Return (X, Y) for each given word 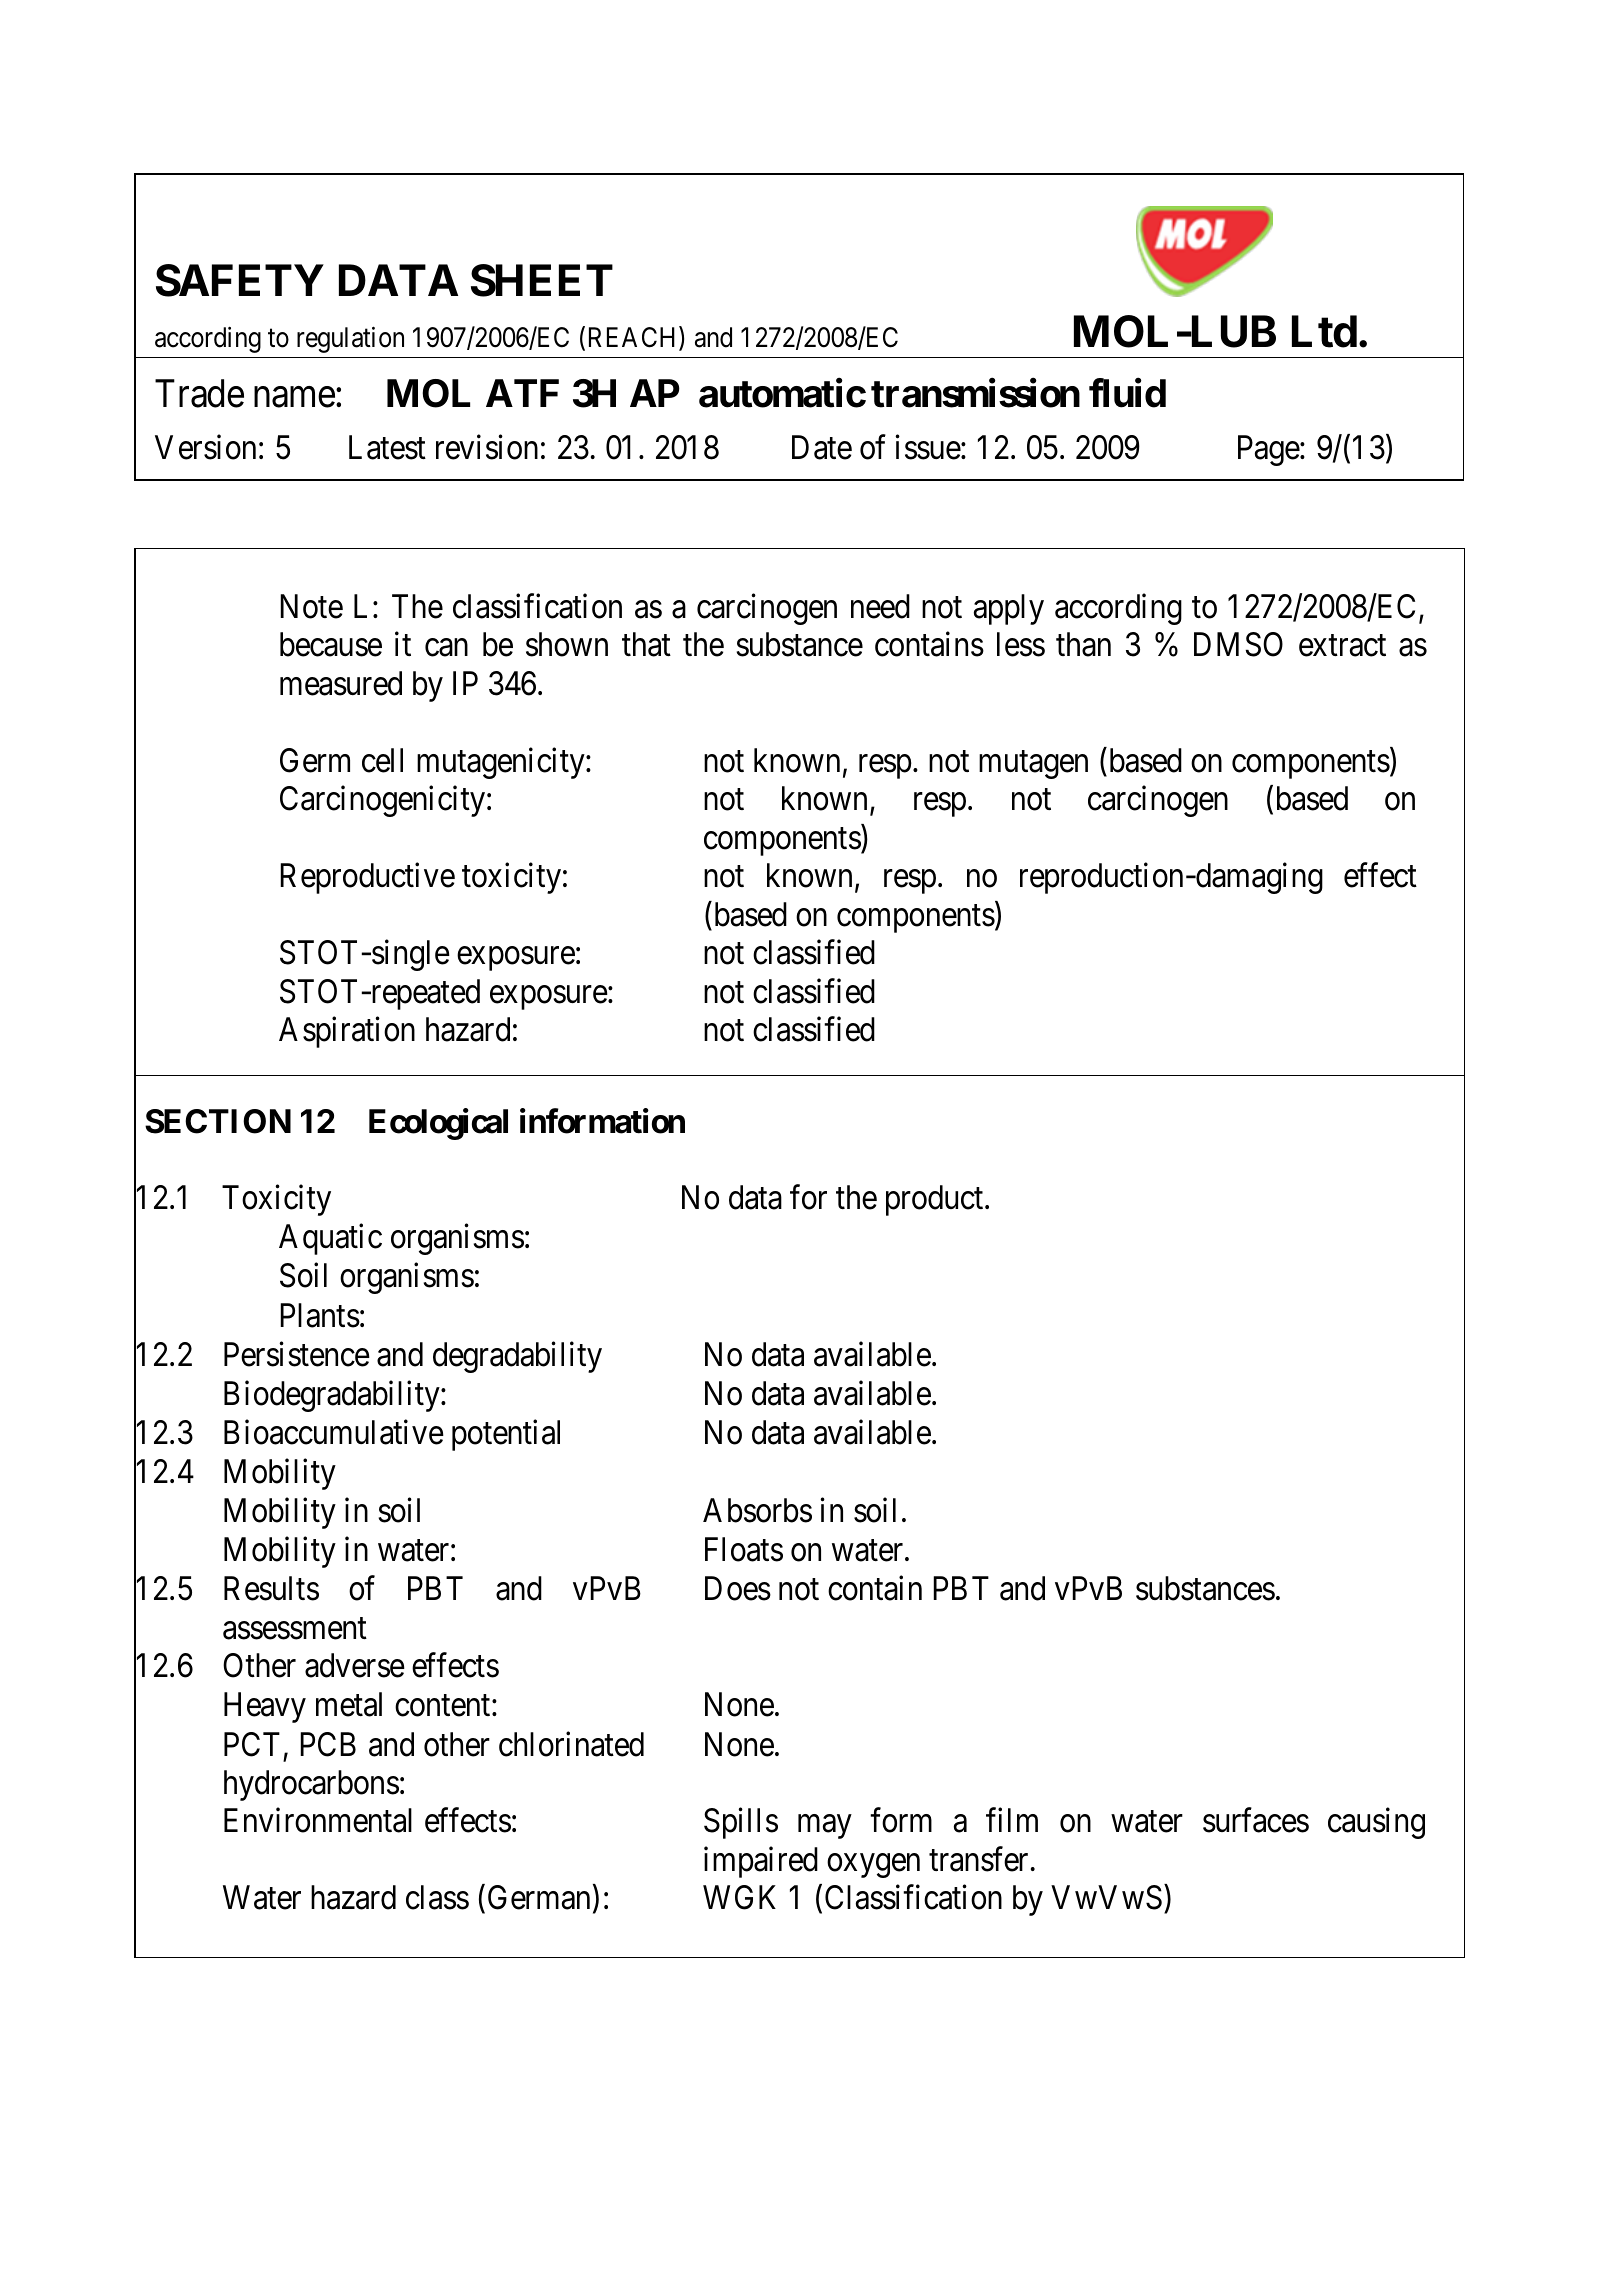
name (294, 397)
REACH (634, 338)
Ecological (438, 1124)
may (824, 1827)
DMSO (1238, 644)
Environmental (318, 1820)
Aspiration (347, 1032)
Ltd (1324, 332)
